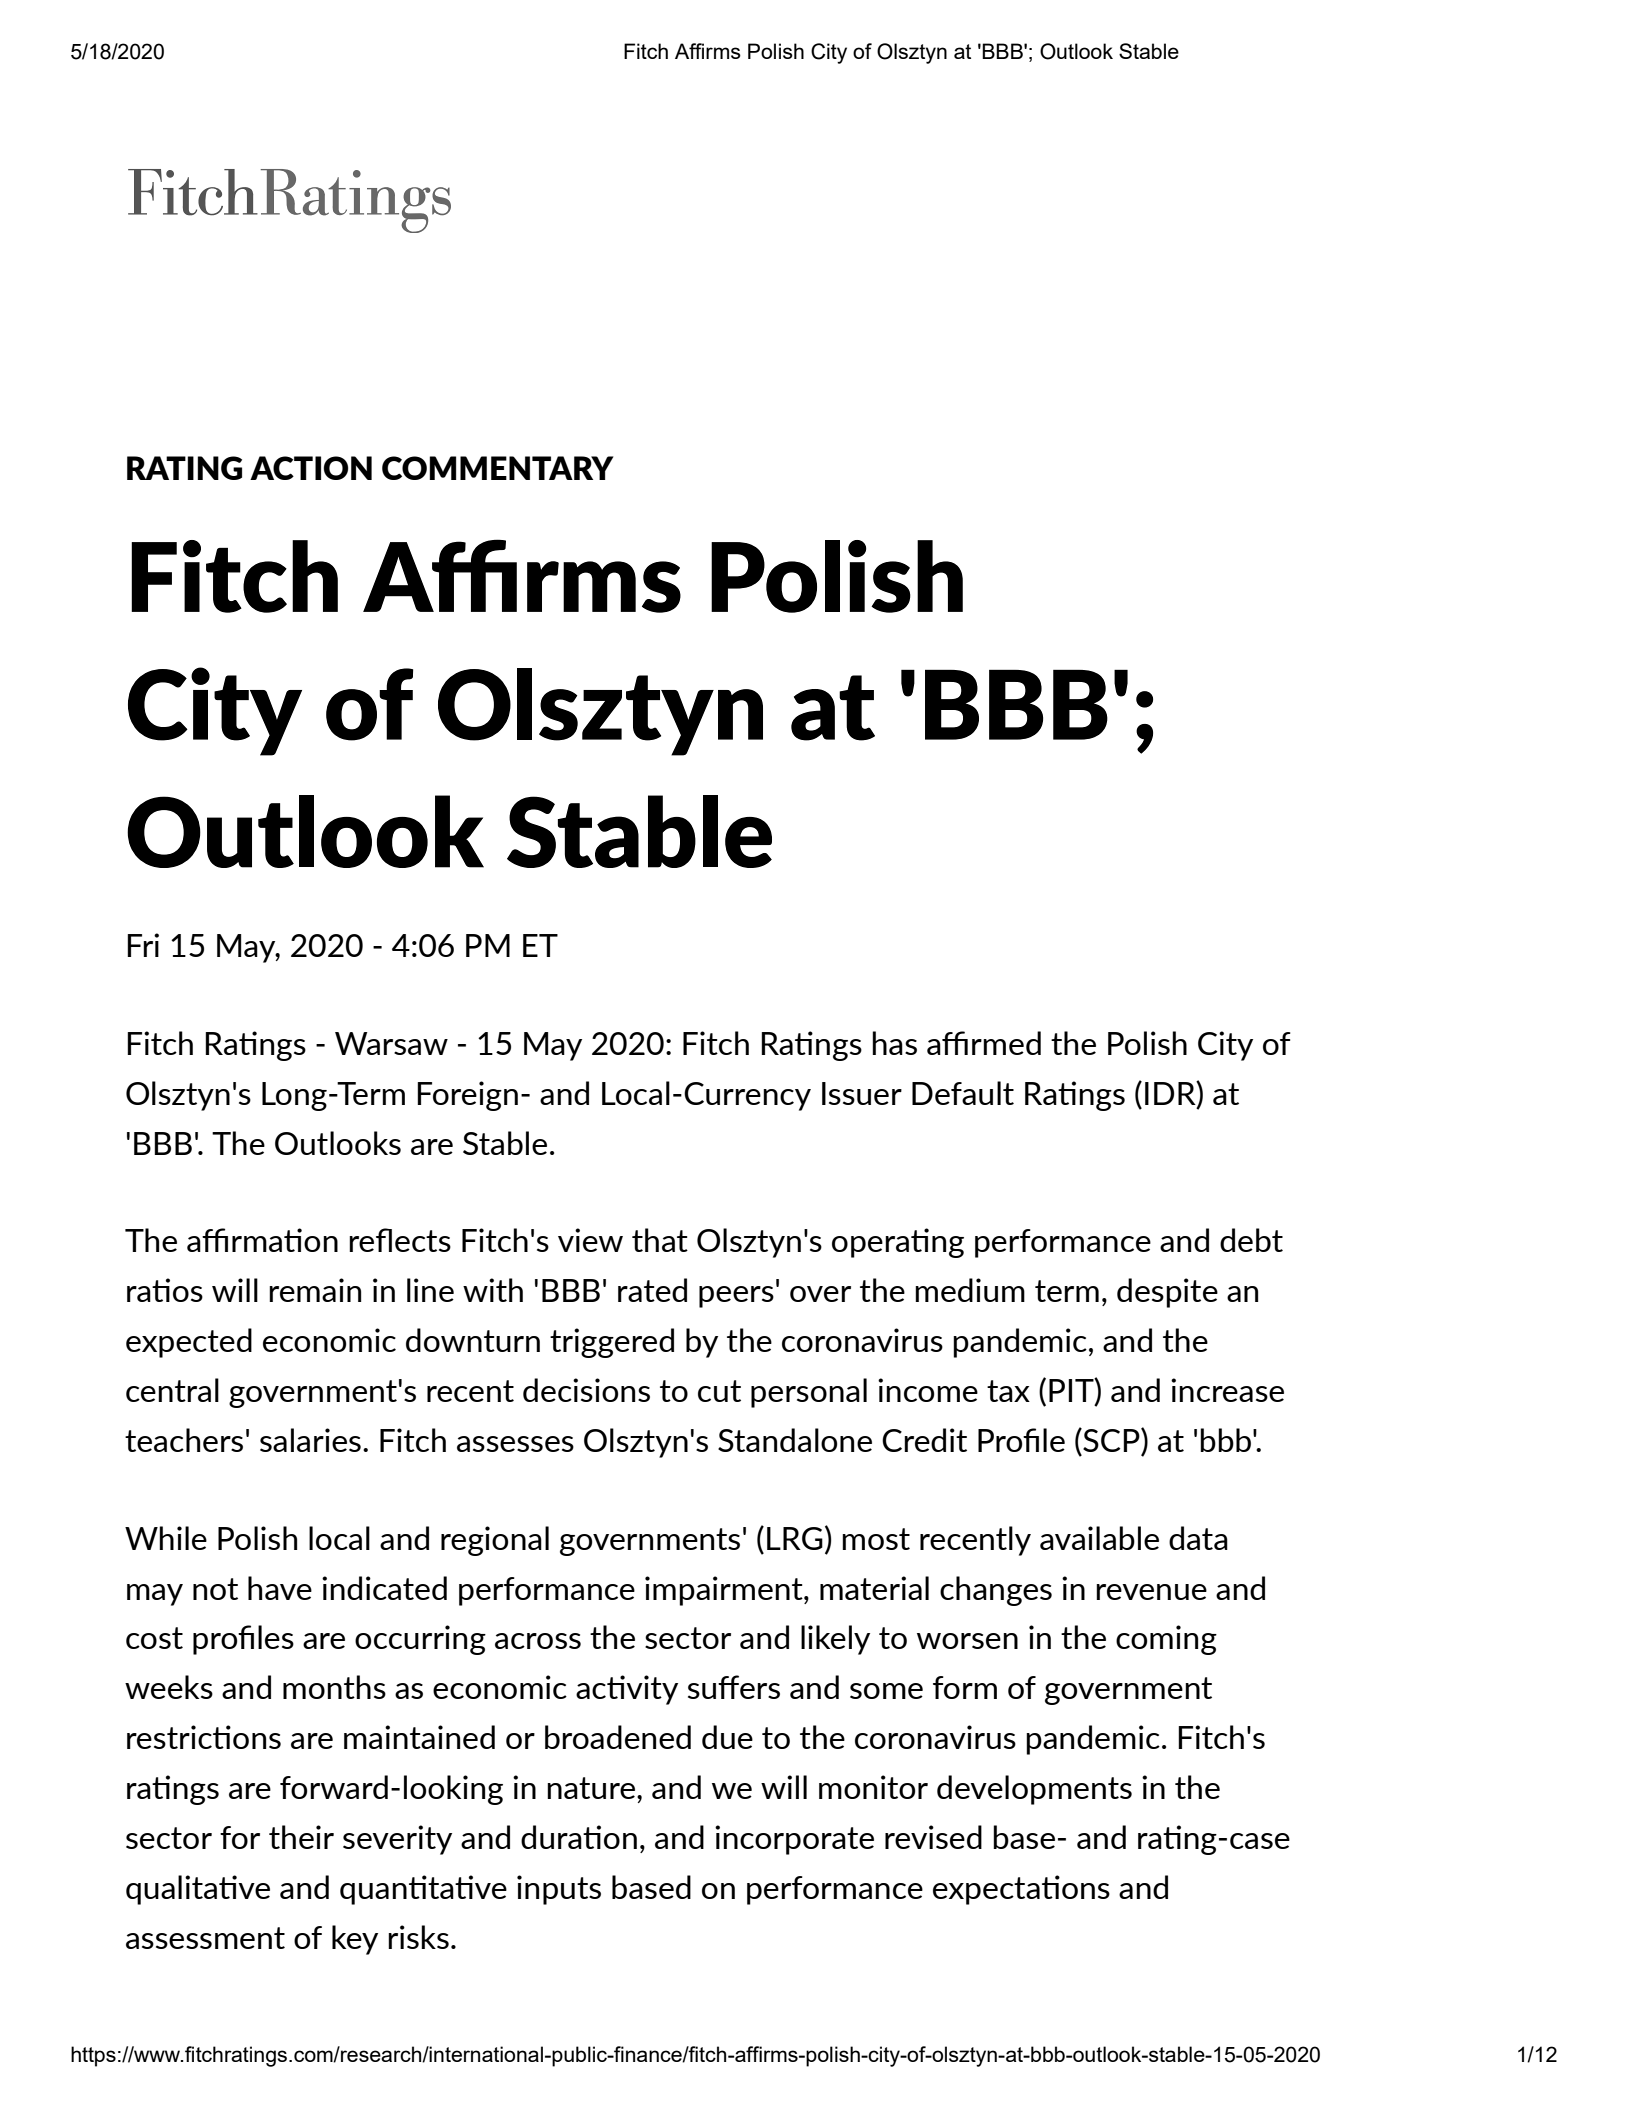 The width and height of the screenshot is (1628, 2107). I want to click on Issuer, so click(862, 1093).
